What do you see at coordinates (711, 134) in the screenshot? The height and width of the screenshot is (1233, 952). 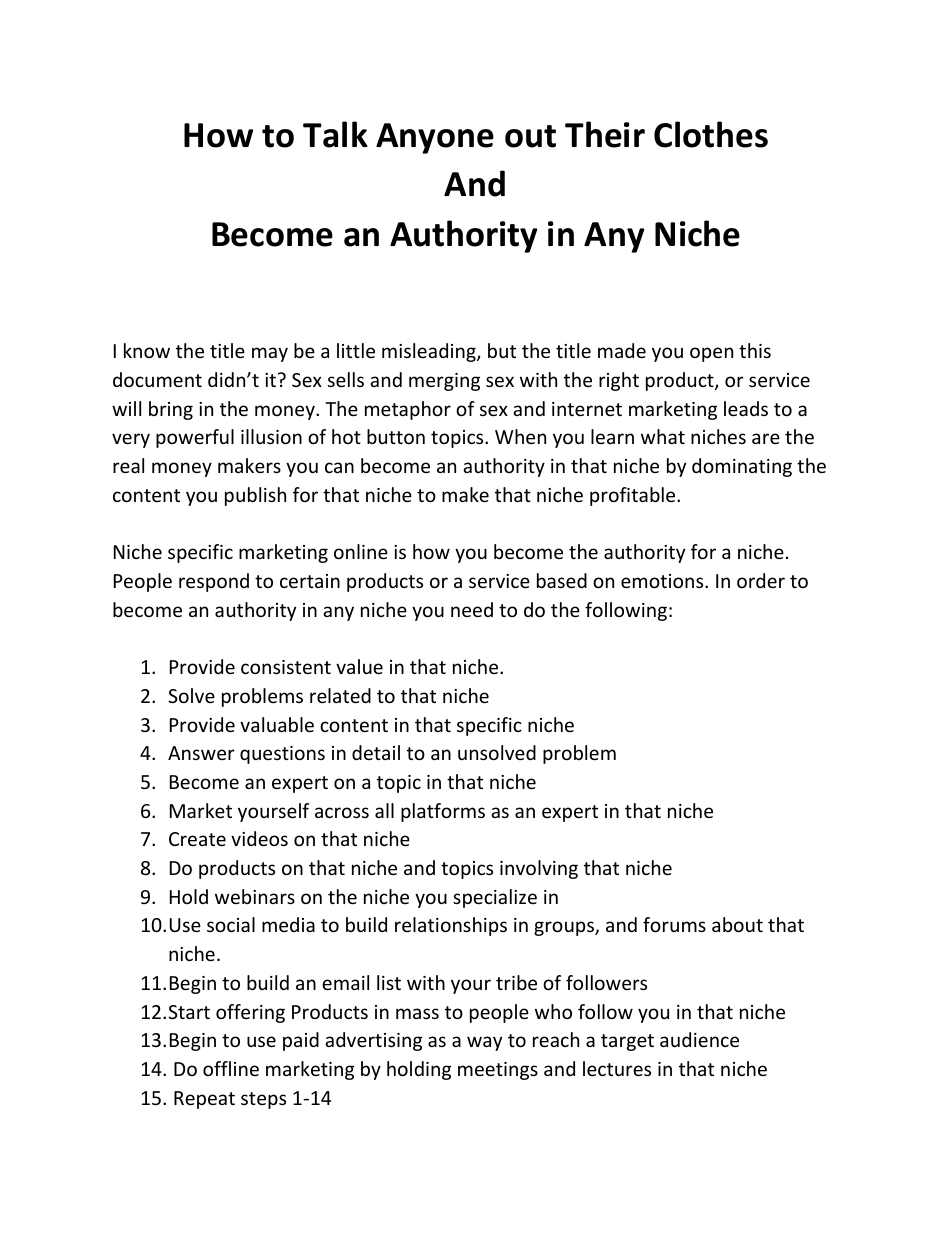 I see `Clothes` at bounding box center [711, 134].
